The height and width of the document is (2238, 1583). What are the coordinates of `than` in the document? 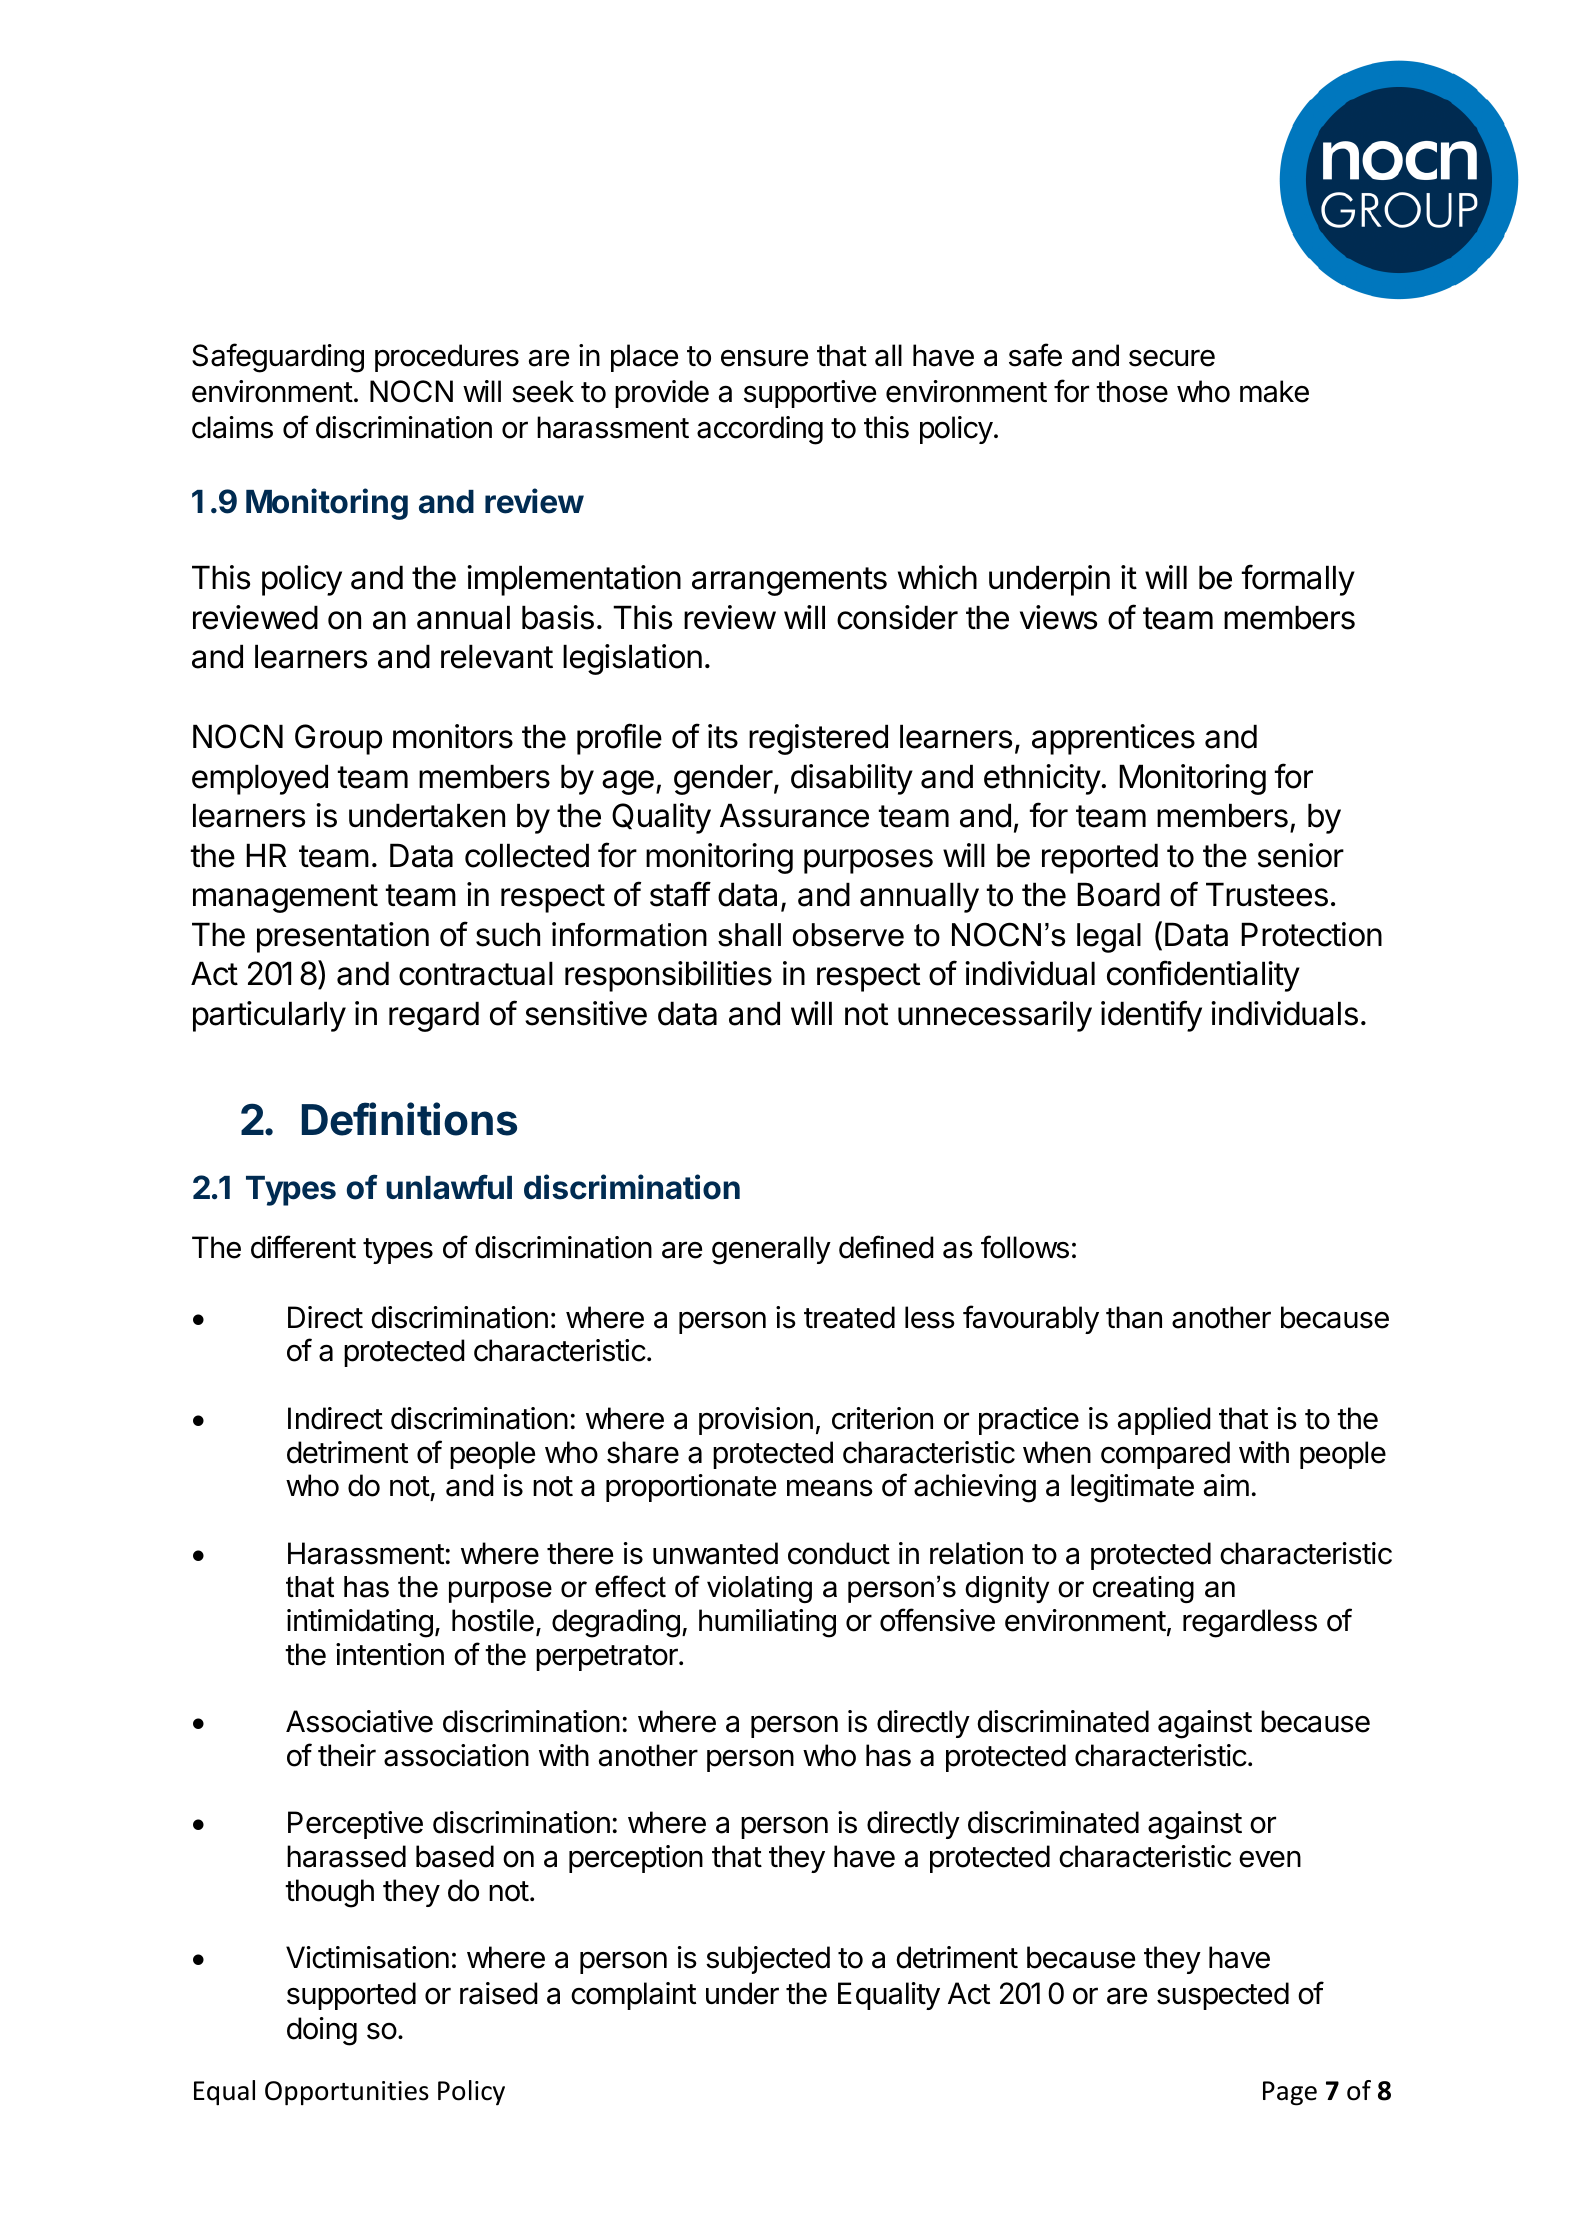 It's located at (1134, 1317).
